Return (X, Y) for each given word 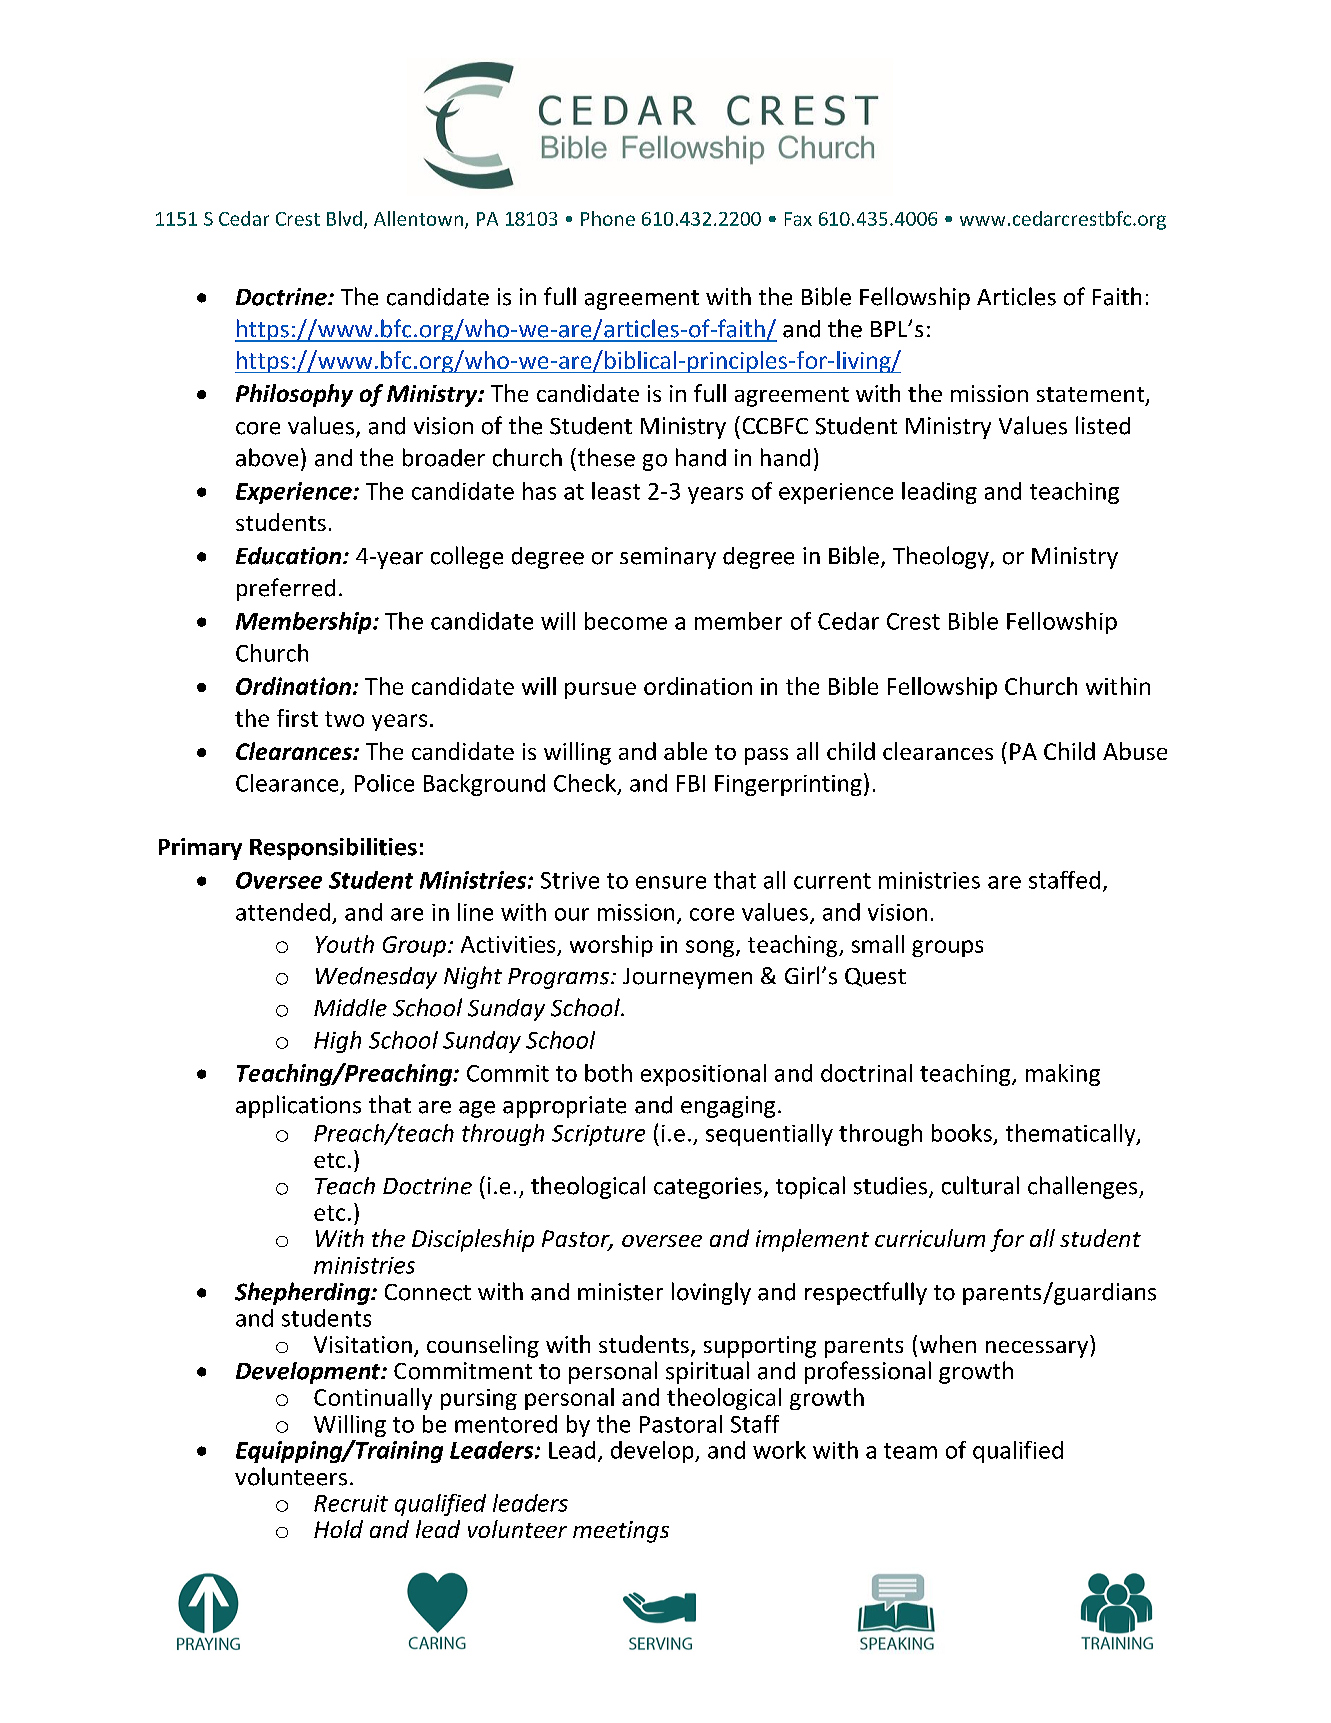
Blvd (344, 218)
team (910, 1451)
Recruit (351, 1503)
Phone (608, 218)
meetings (621, 1532)
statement (1092, 396)
